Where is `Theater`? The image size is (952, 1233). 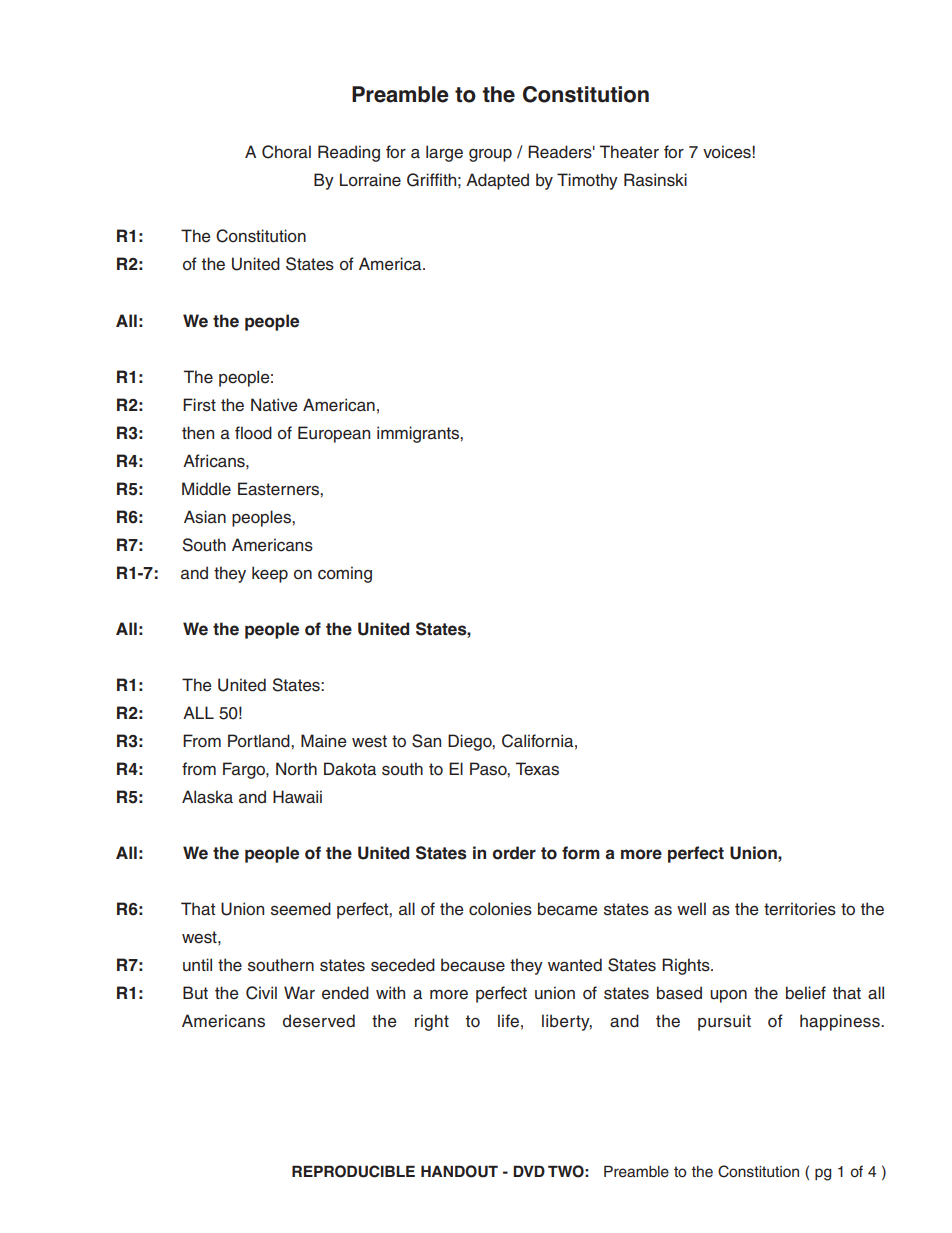 Theater is located at coordinates (629, 152).
